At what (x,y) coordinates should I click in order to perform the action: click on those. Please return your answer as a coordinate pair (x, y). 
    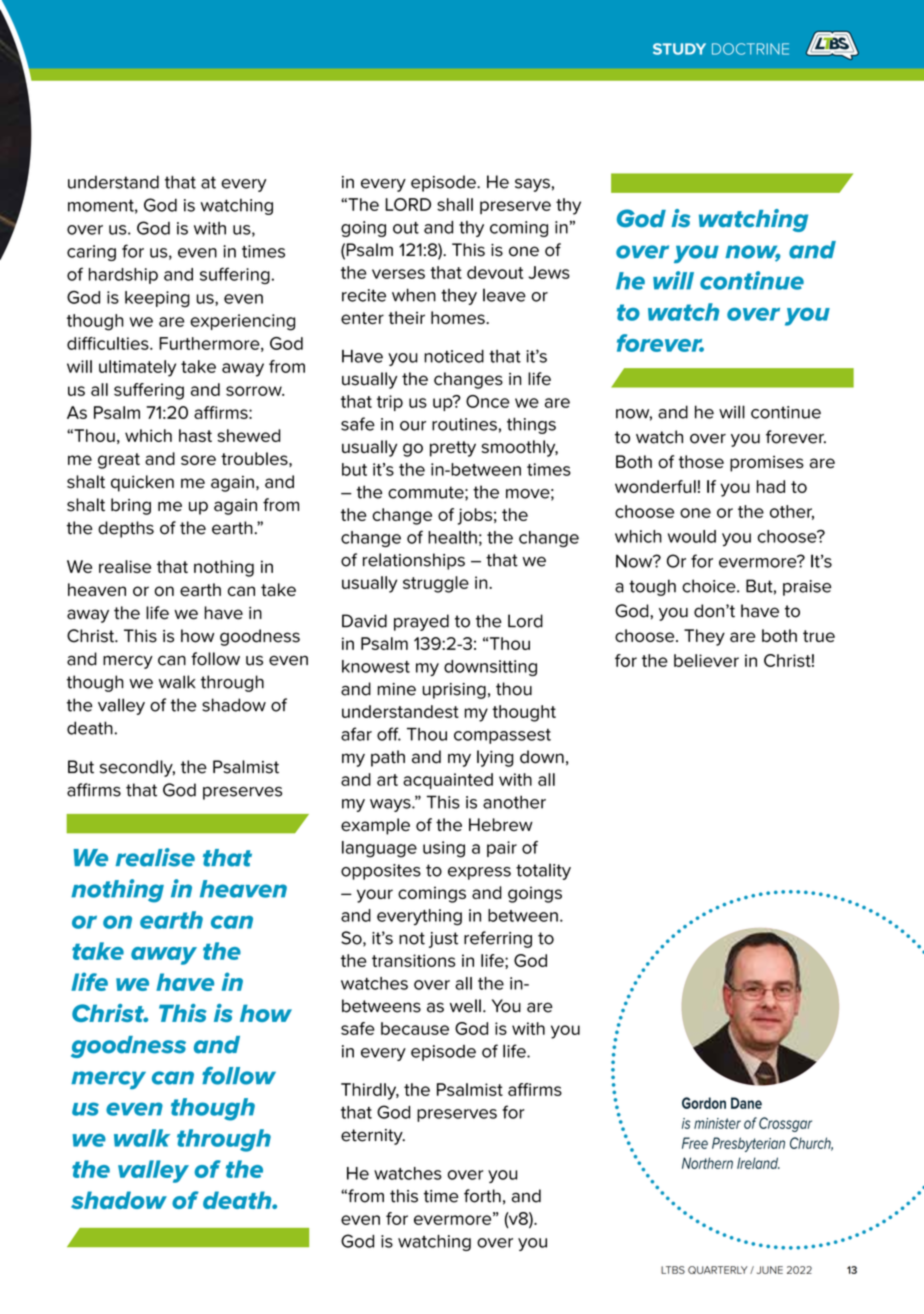
    Looking at the image, I should click on (701, 462).
